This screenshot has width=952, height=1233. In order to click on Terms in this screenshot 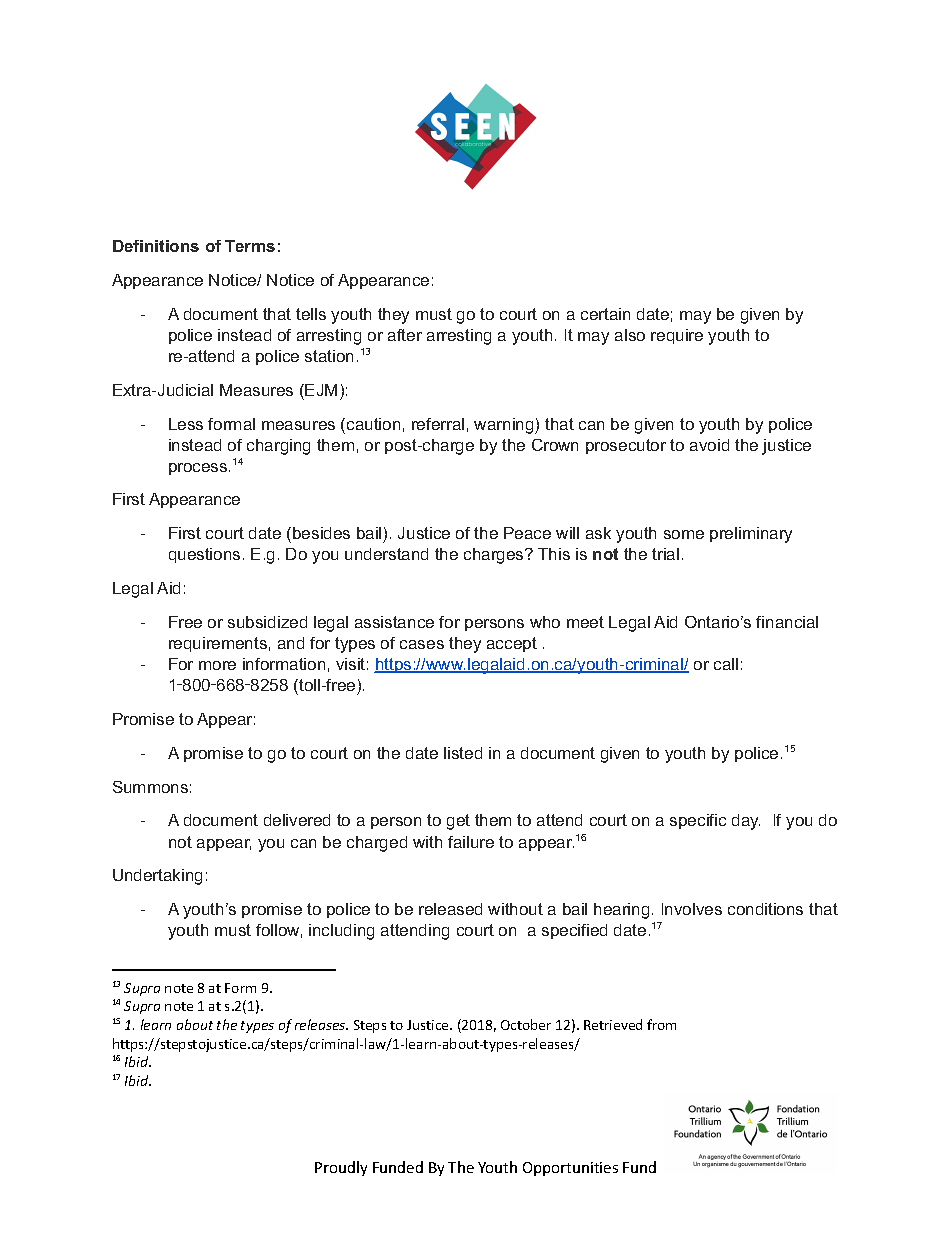, I will do `click(250, 246)`.
